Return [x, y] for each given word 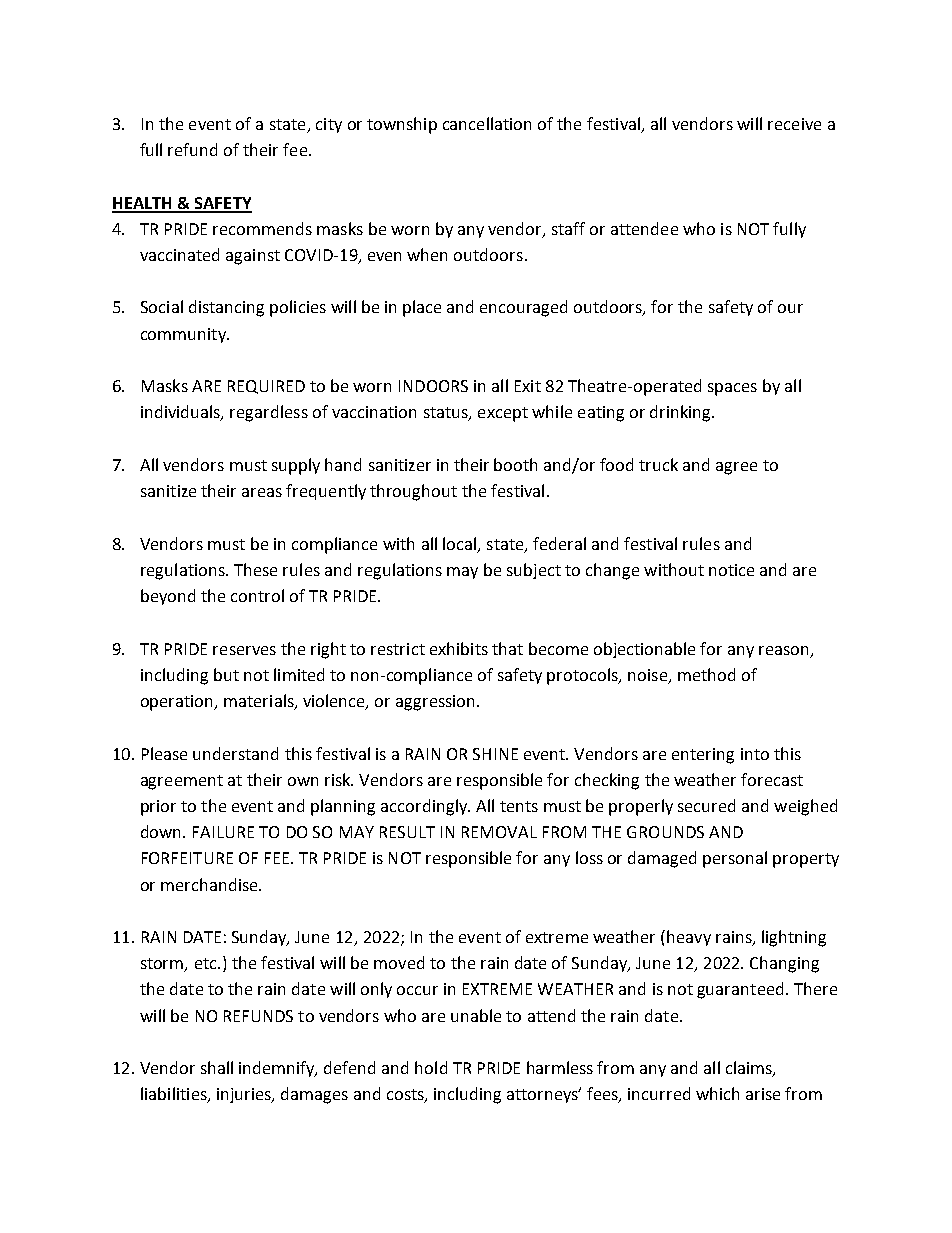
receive [794, 124]
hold [431, 1067]
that [507, 648]
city [329, 125]
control [257, 595]
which [717, 1093]
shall [217, 1067]
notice [731, 570]
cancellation [487, 123]
